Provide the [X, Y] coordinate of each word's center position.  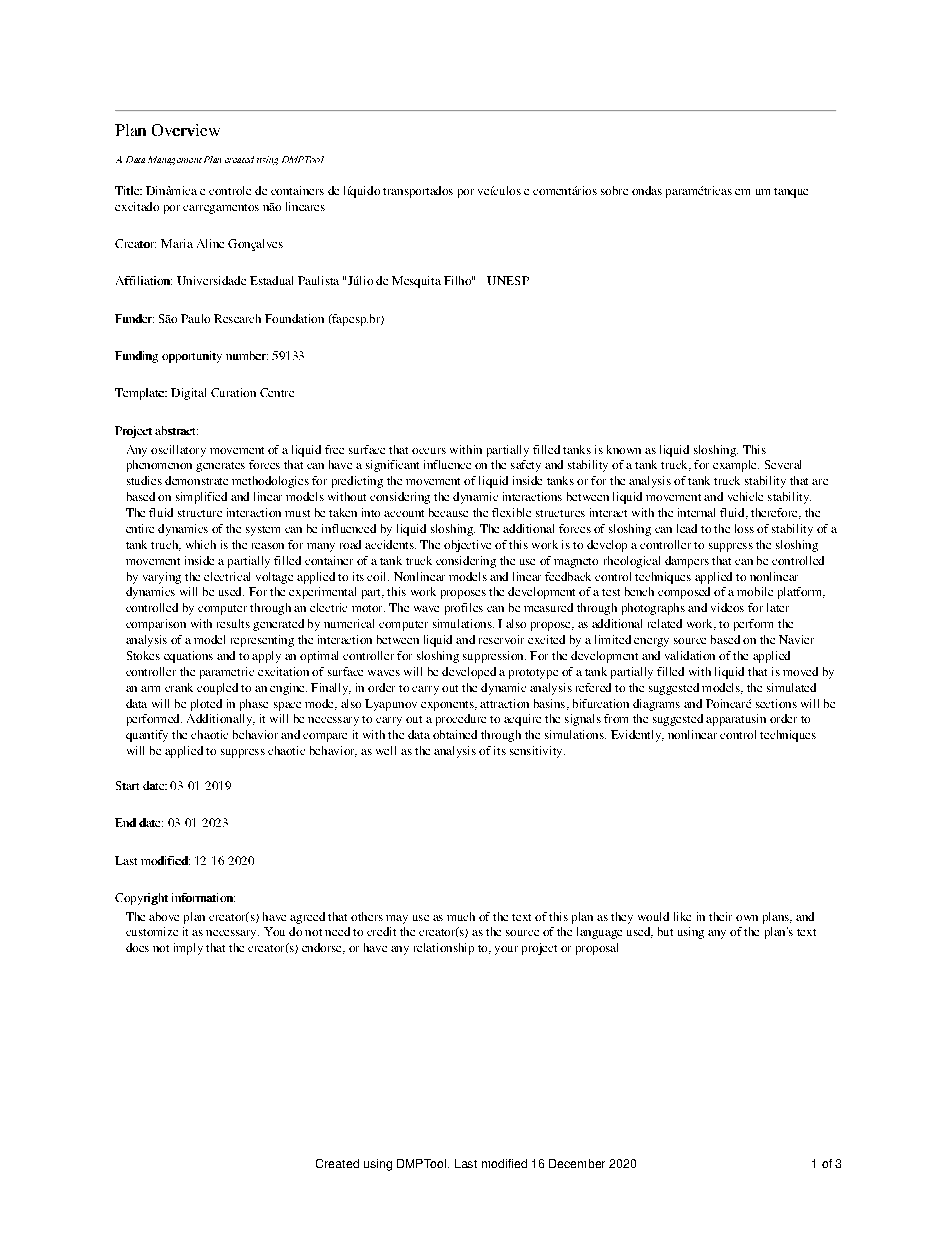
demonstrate [196, 480]
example [736, 466]
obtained [455, 734]
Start [127, 785]
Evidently [637, 736]
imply [188, 949]
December [577, 1163]
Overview [186, 130]
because [448, 512]
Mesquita [416, 282]
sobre [614, 190]
